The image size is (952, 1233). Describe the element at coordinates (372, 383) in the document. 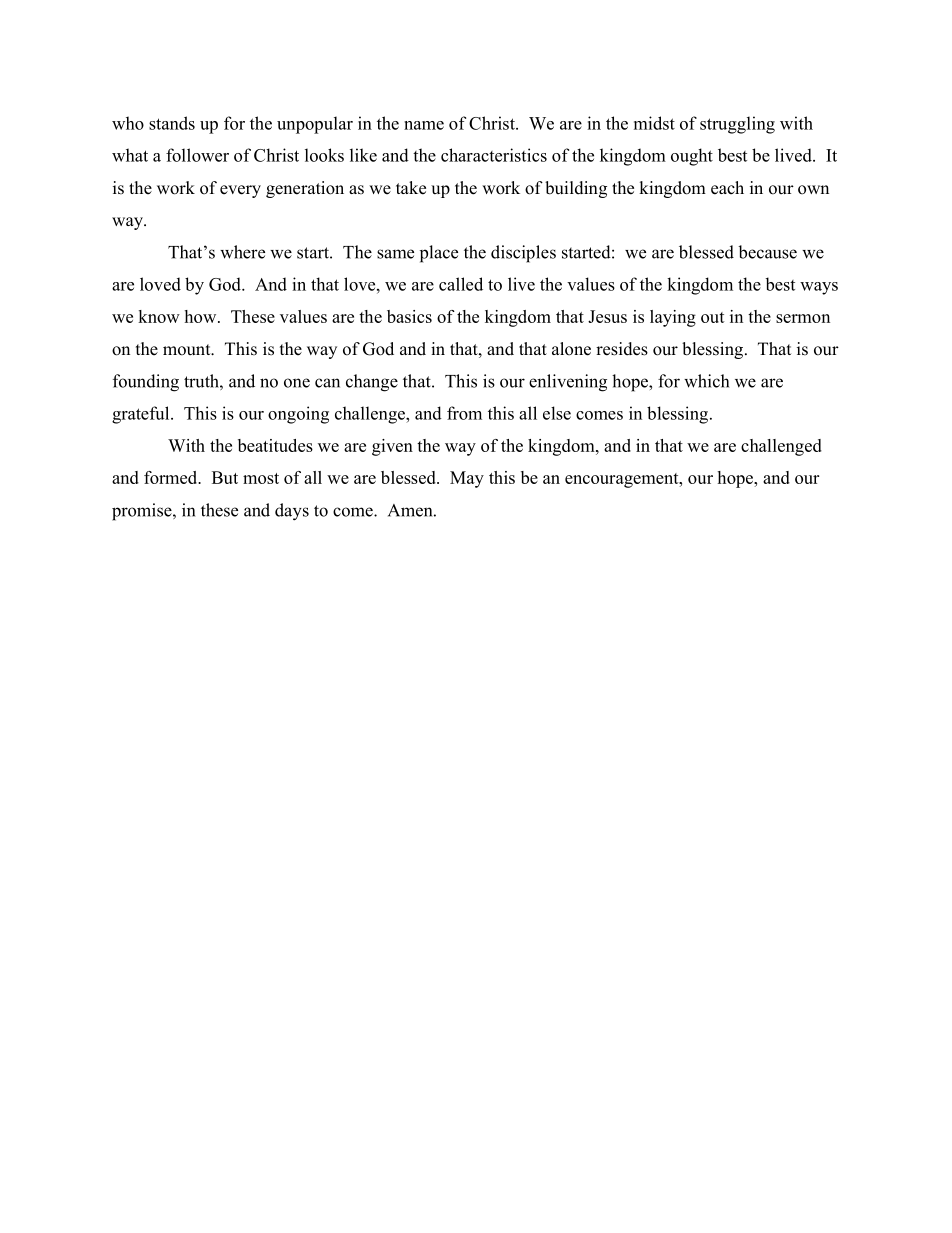

I see `change` at that location.
